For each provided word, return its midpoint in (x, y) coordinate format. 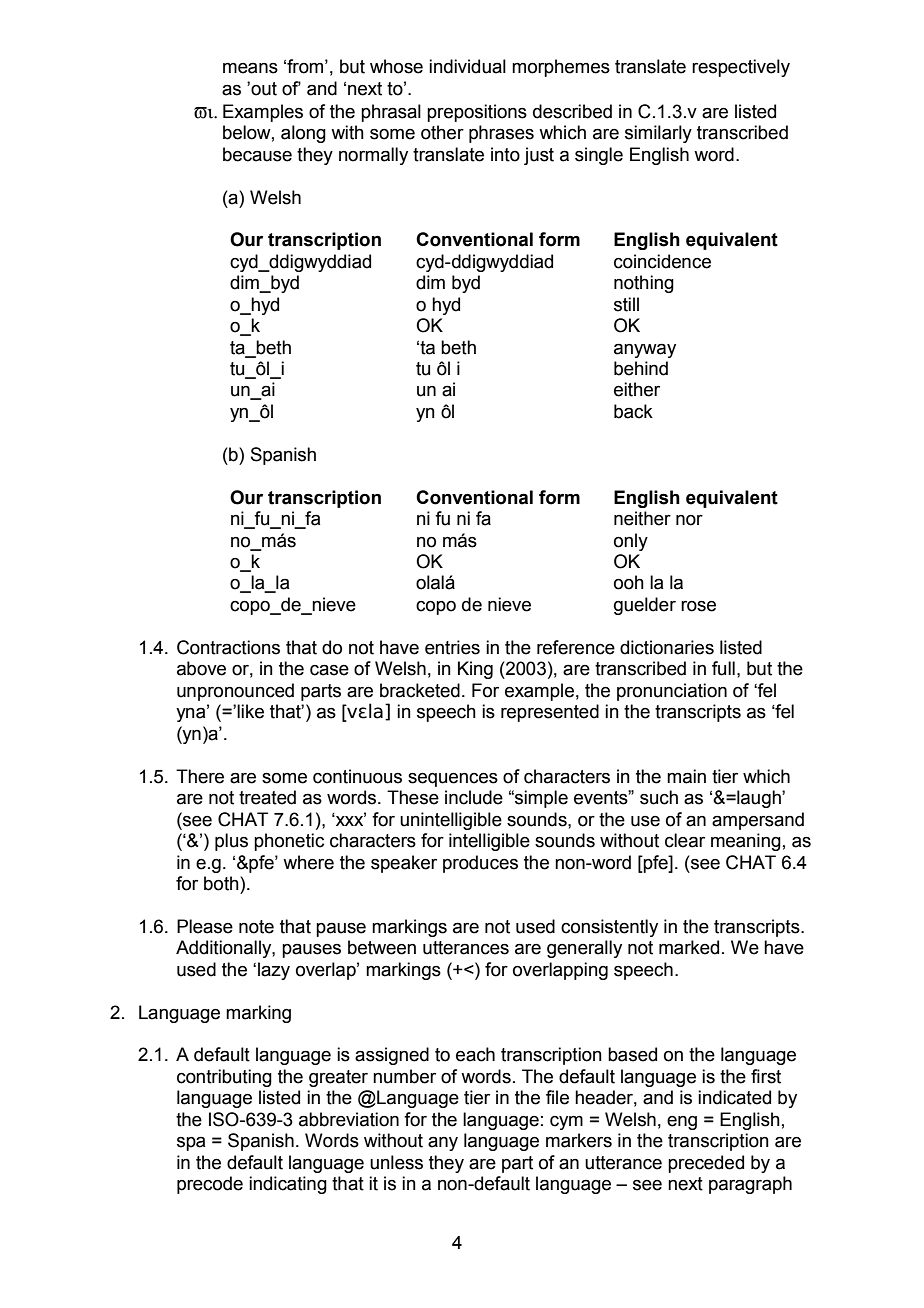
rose (698, 606)
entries (452, 647)
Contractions (228, 647)
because (257, 154)
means (250, 68)
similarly (658, 134)
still (626, 304)
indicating (288, 1185)
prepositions (477, 113)
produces (480, 864)
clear (685, 840)
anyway (645, 351)
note (256, 927)
